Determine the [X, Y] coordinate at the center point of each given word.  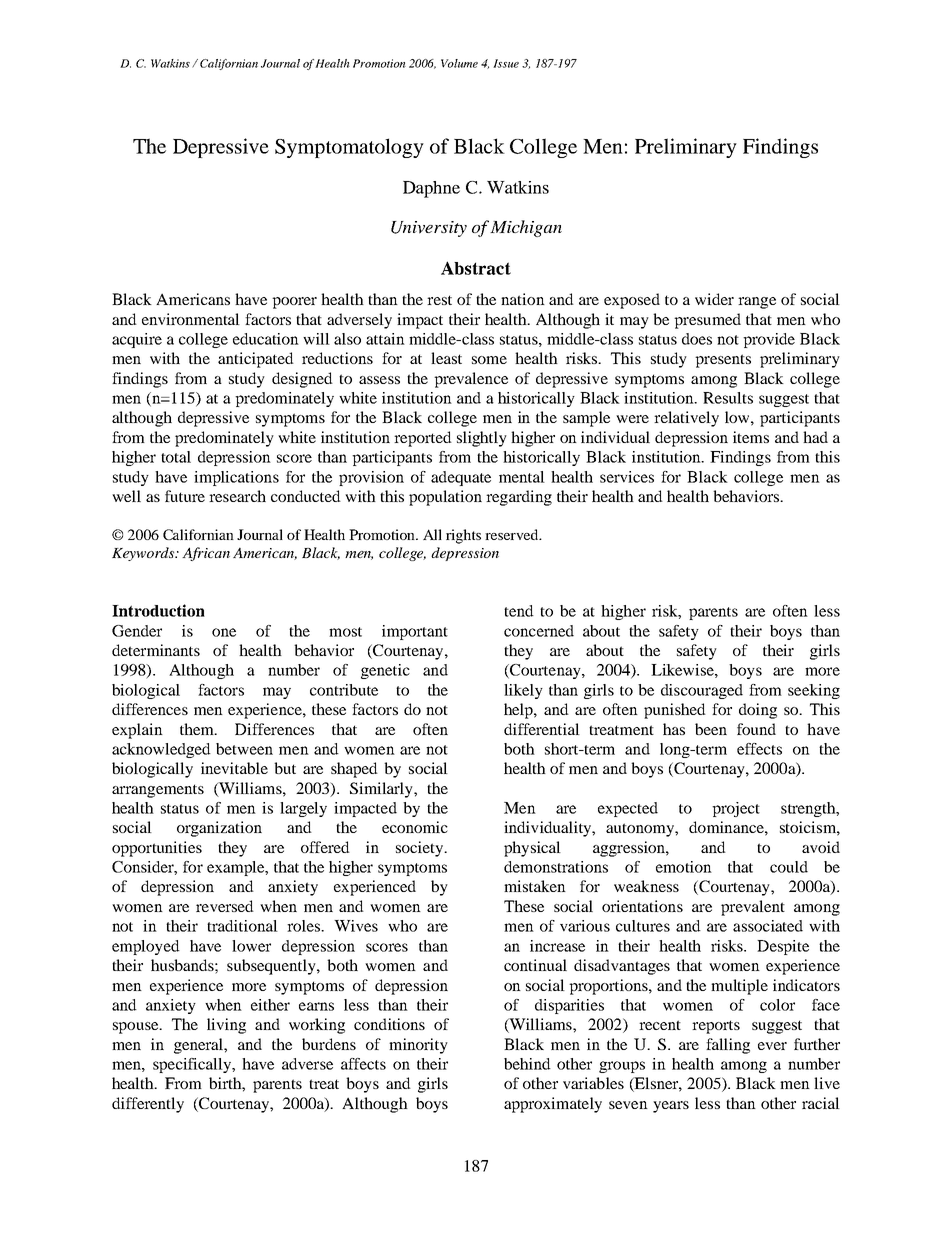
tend [519, 611]
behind [527, 1064]
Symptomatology [349, 148]
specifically [193, 1065]
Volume [459, 63]
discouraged [702, 691]
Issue [506, 63]
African [206, 554]
